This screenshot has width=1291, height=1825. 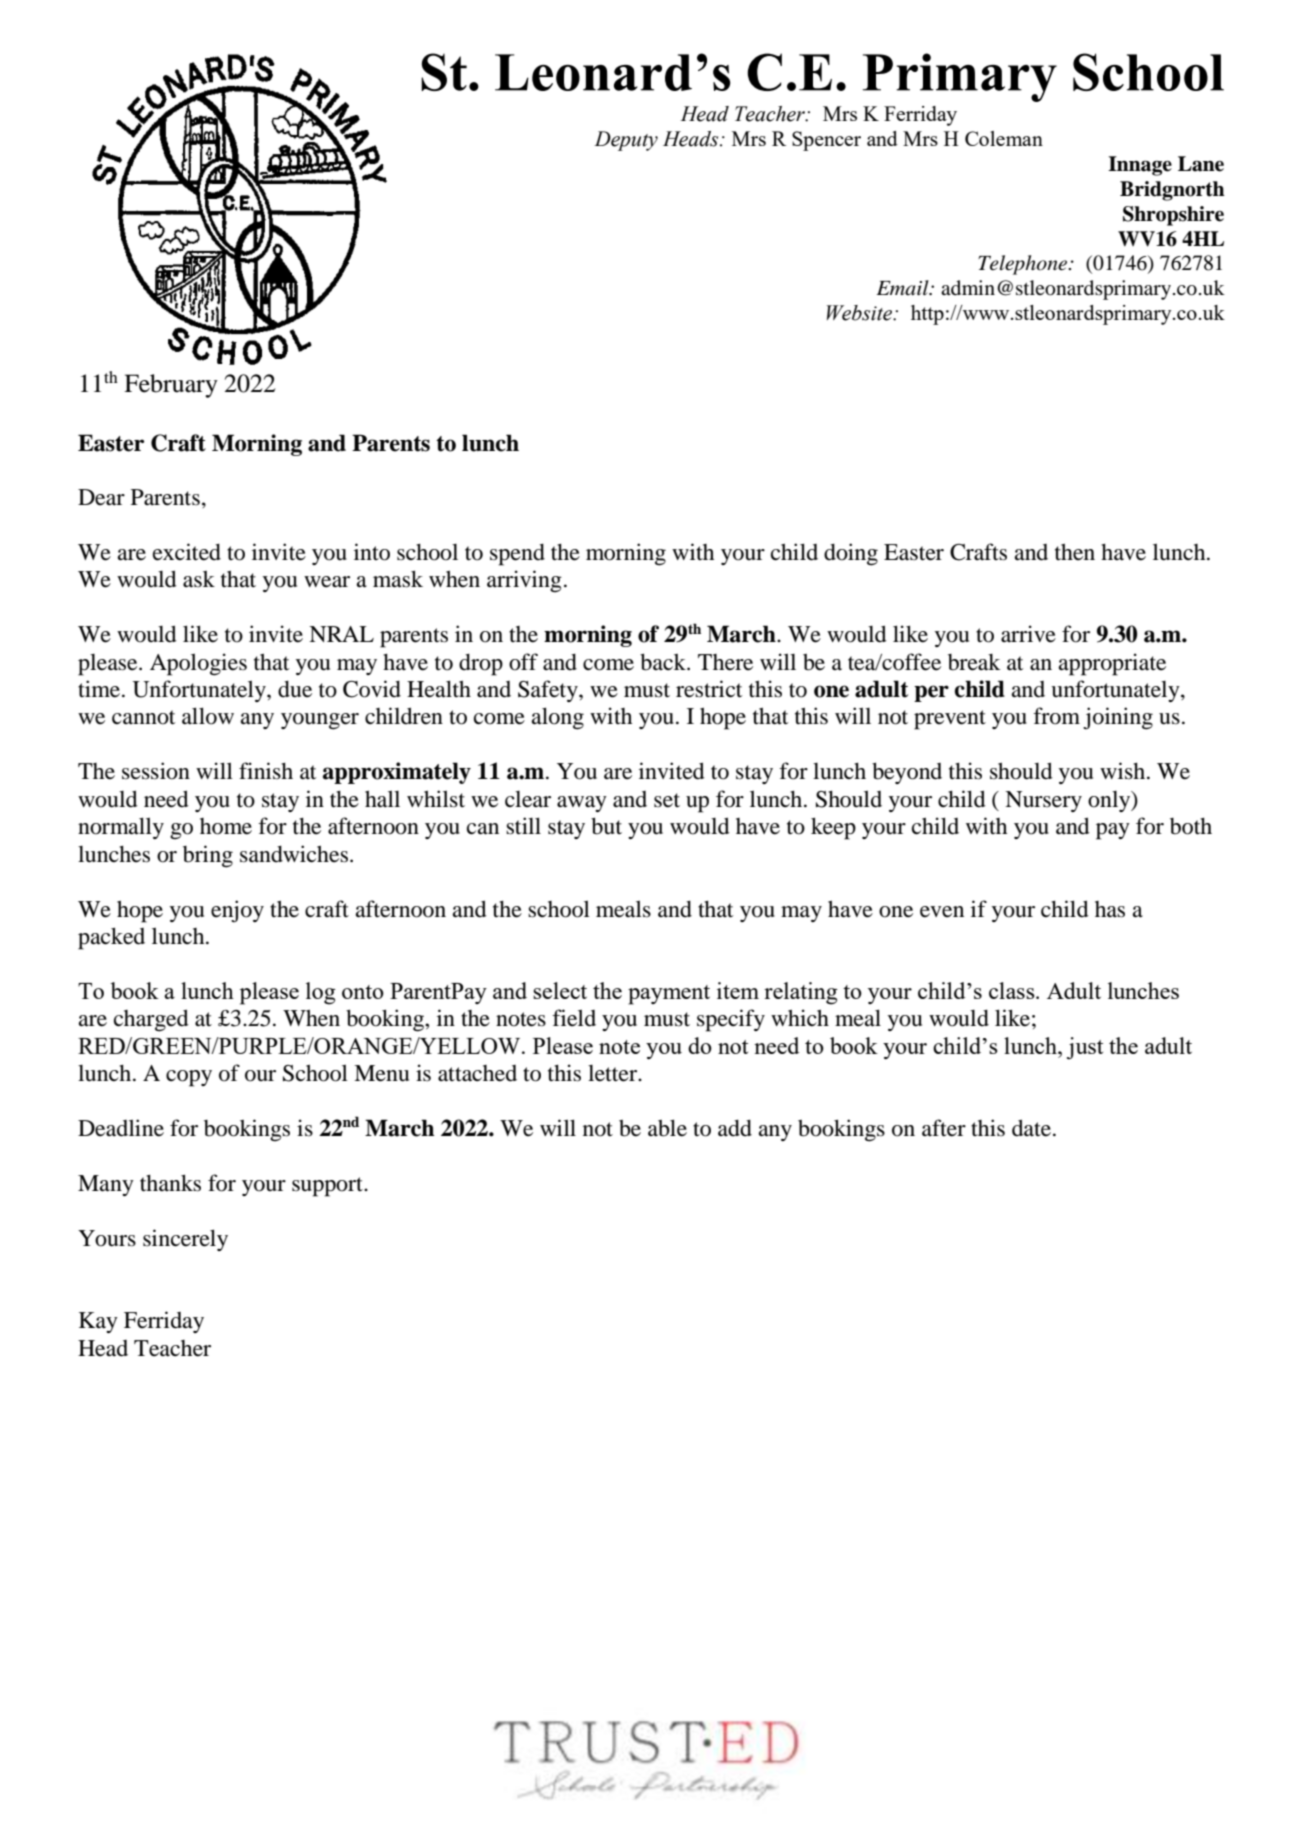 I want to click on Deputy, so click(x=626, y=141).
